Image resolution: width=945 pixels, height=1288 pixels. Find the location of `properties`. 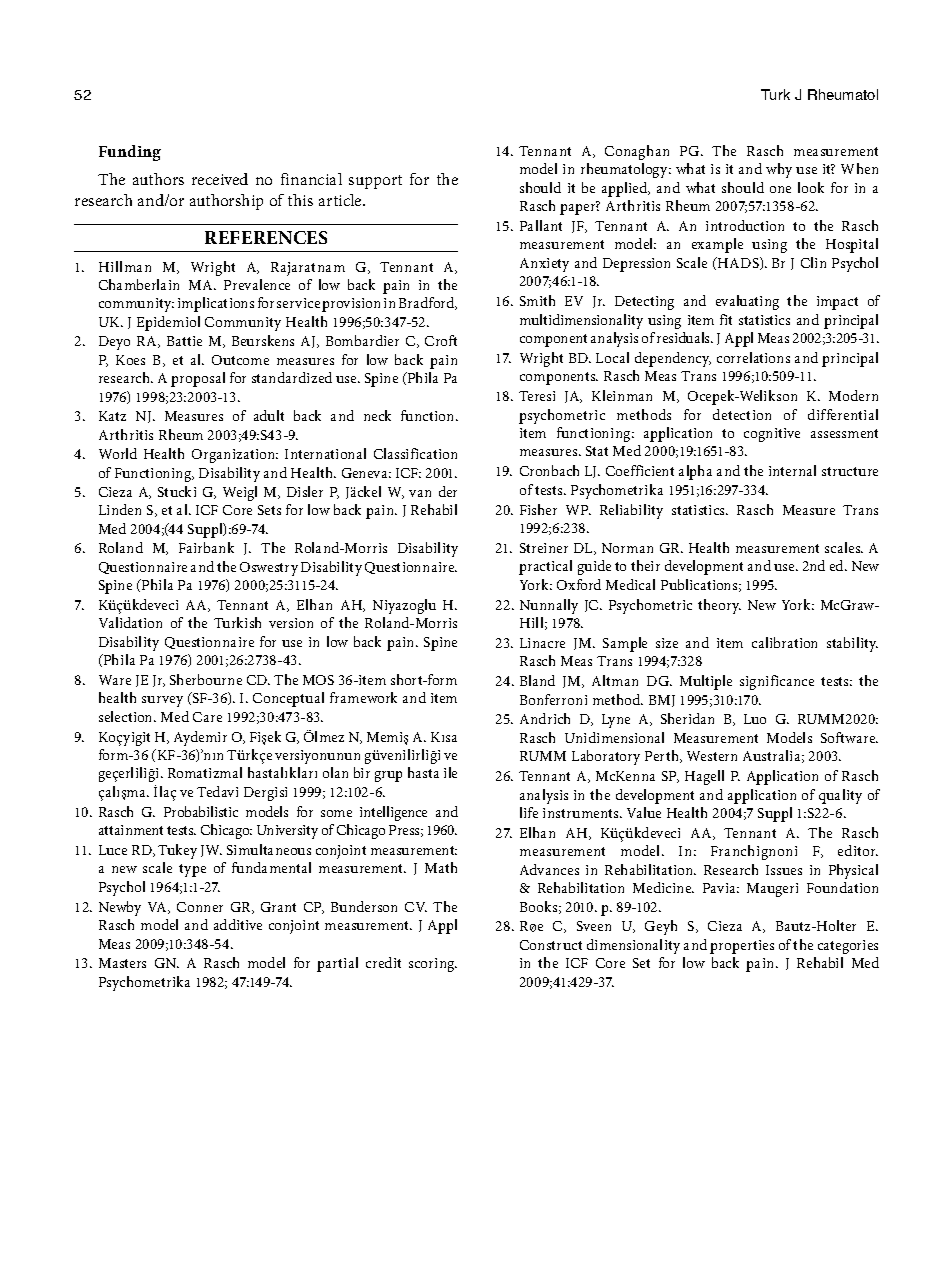

properties is located at coordinates (742, 947).
